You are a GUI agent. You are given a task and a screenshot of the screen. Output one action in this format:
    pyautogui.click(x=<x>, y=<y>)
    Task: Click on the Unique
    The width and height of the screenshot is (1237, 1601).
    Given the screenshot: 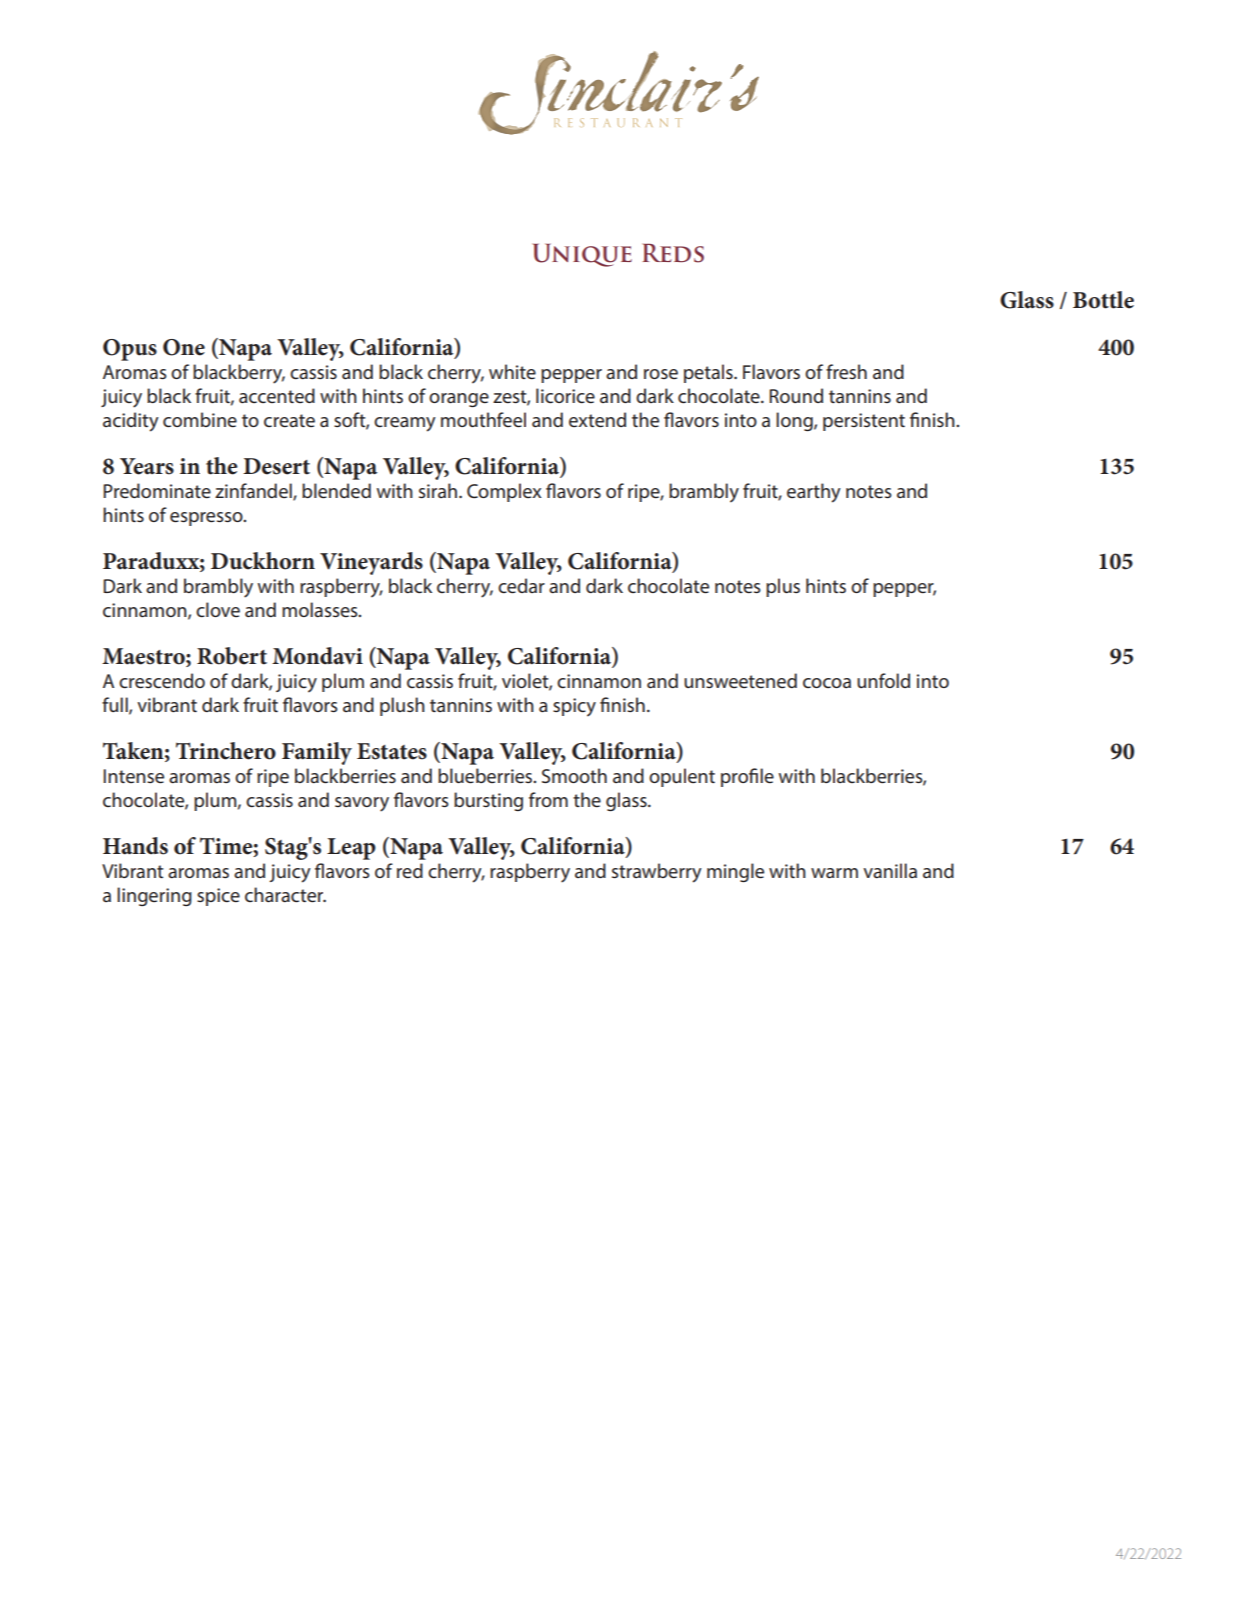 What is the action you would take?
    pyautogui.click(x=582, y=255)
